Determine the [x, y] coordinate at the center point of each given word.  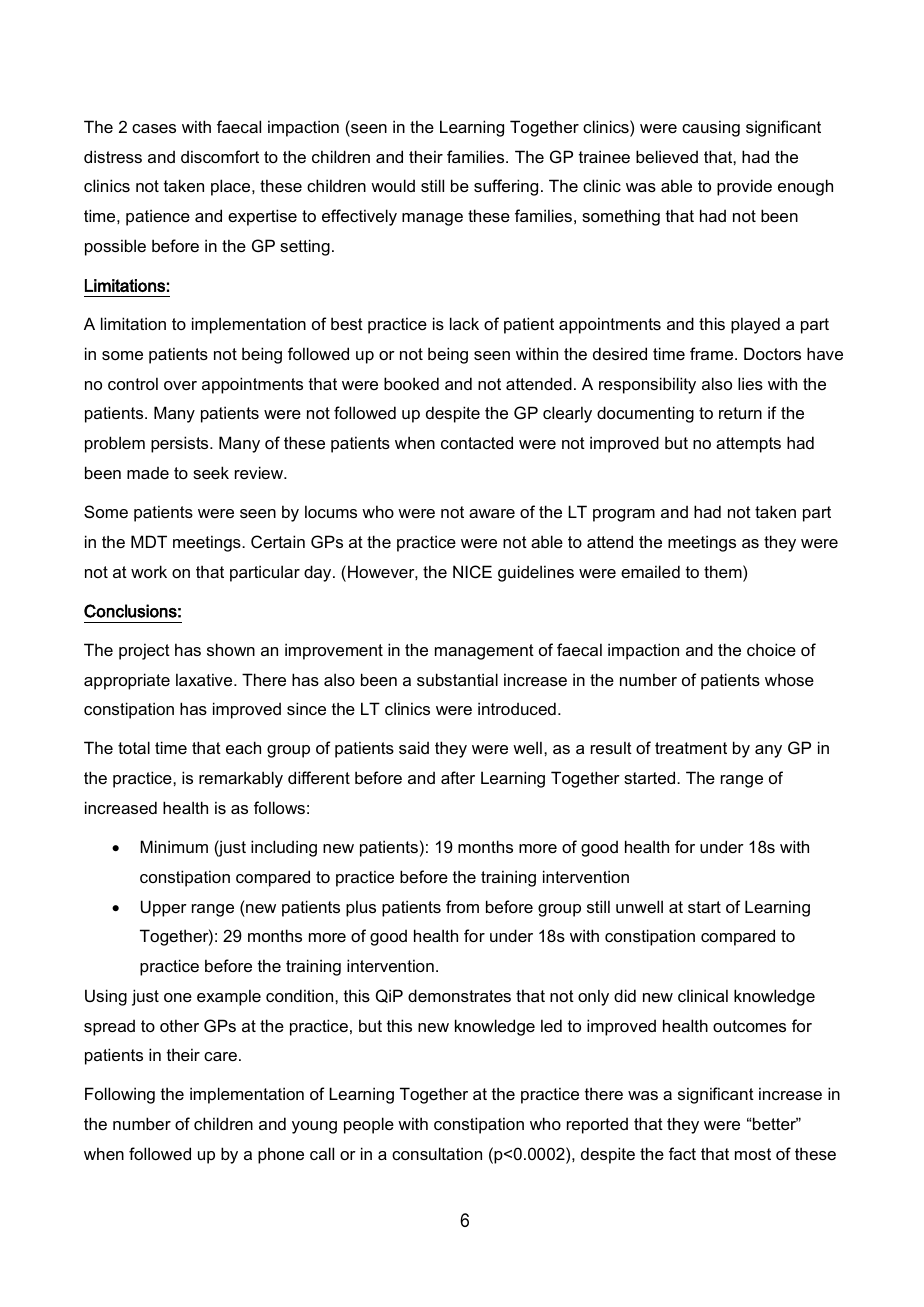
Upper [164, 908]
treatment [691, 748]
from [462, 906]
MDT [149, 541]
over [180, 385]
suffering [506, 187]
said [414, 747]
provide [744, 187]
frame [713, 353]
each [243, 747]
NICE [472, 571]
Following [120, 1095]
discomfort [220, 156]
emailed [650, 571]
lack [464, 323]
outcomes [749, 1026]
